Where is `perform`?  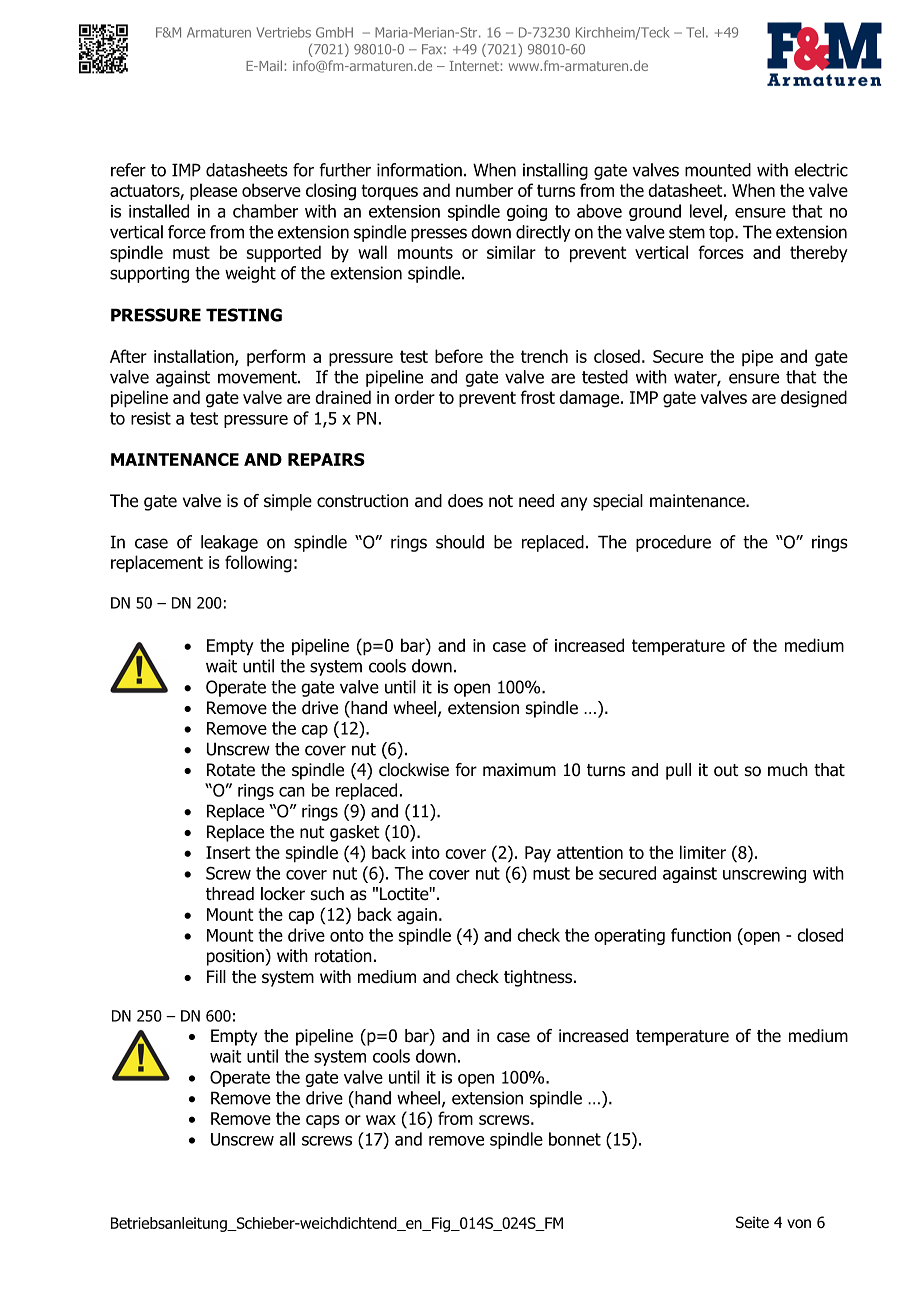
perform is located at coordinates (276, 358).
